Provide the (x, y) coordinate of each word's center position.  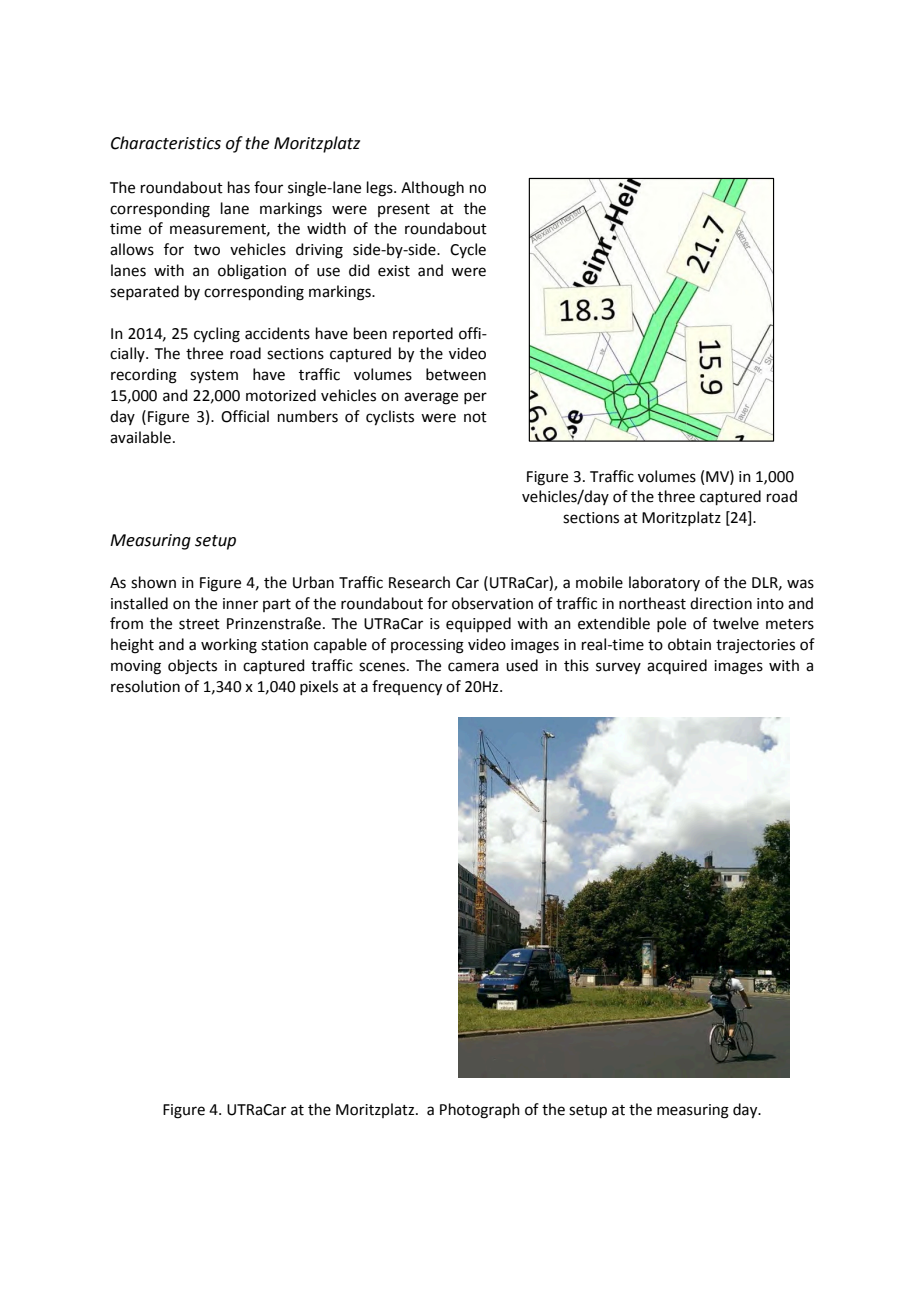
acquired (677, 666)
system (214, 377)
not (475, 417)
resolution (145, 686)
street (199, 624)
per (475, 398)
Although (432, 189)
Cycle (468, 250)
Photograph (480, 1111)
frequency (407, 688)
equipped (478, 624)
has (239, 187)
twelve (736, 623)
